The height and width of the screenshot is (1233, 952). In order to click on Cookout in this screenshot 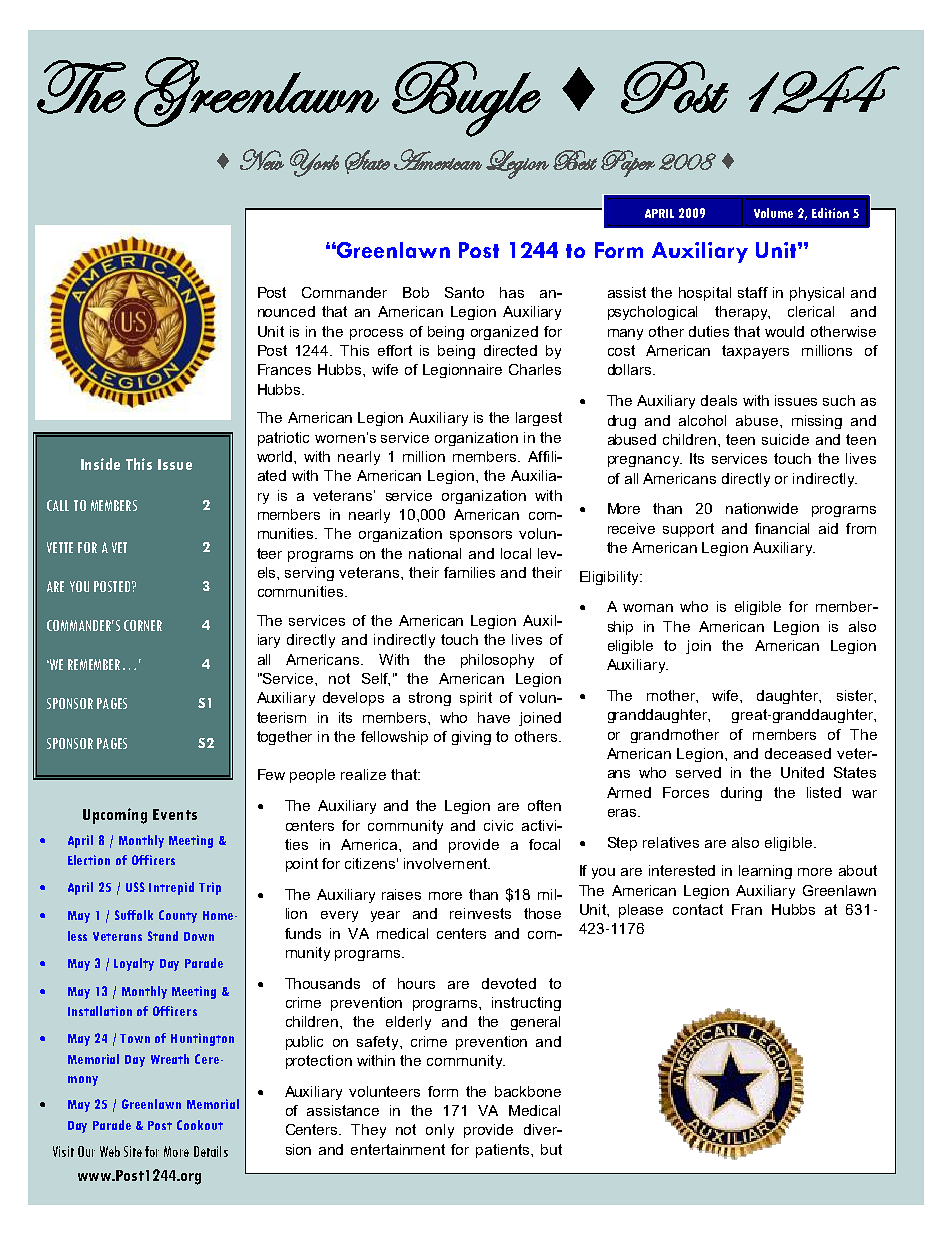, I will do `click(200, 1125)`.
